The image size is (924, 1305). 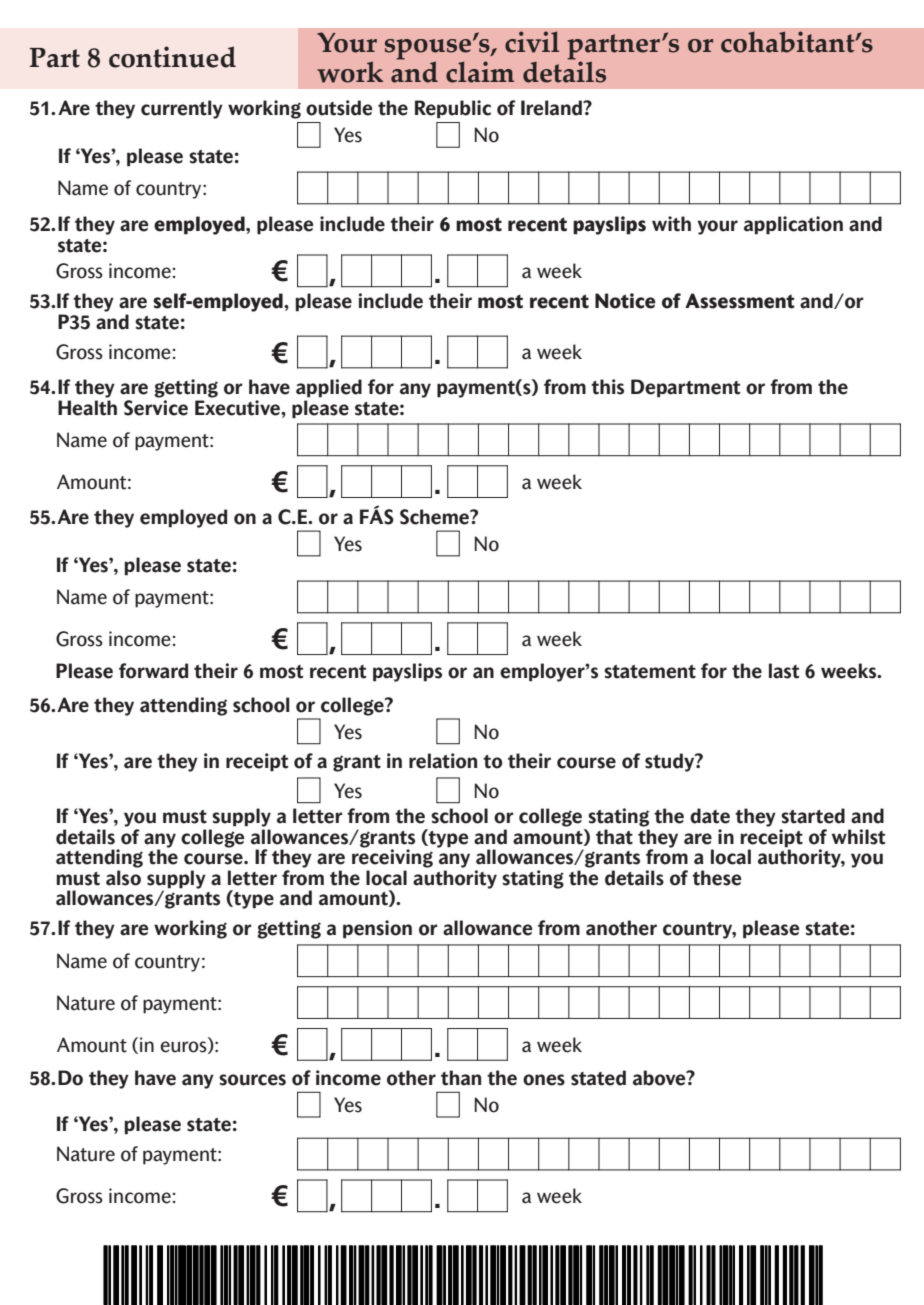 I want to click on continued, so click(x=172, y=57).
